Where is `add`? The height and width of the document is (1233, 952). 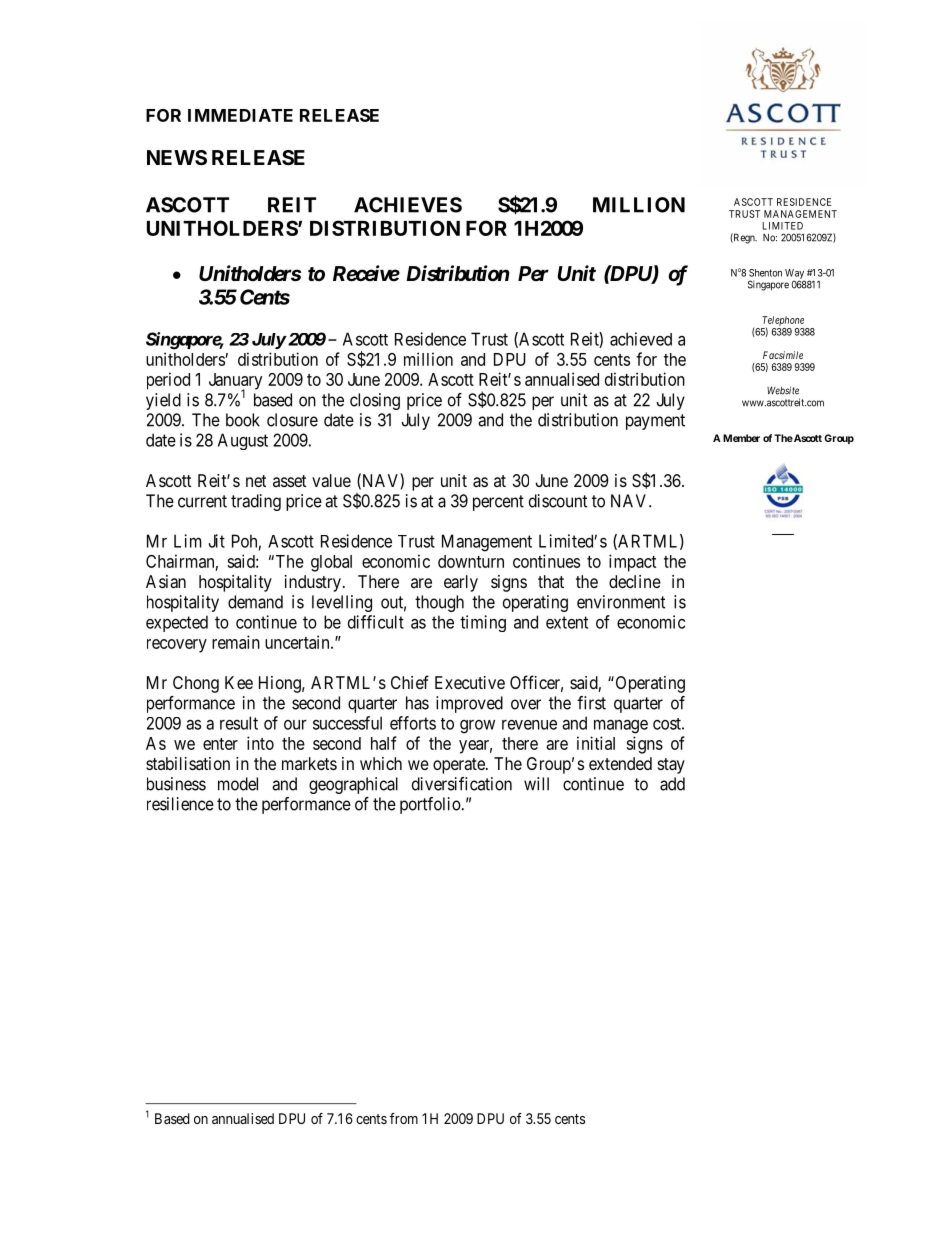
add is located at coordinates (672, 784).
